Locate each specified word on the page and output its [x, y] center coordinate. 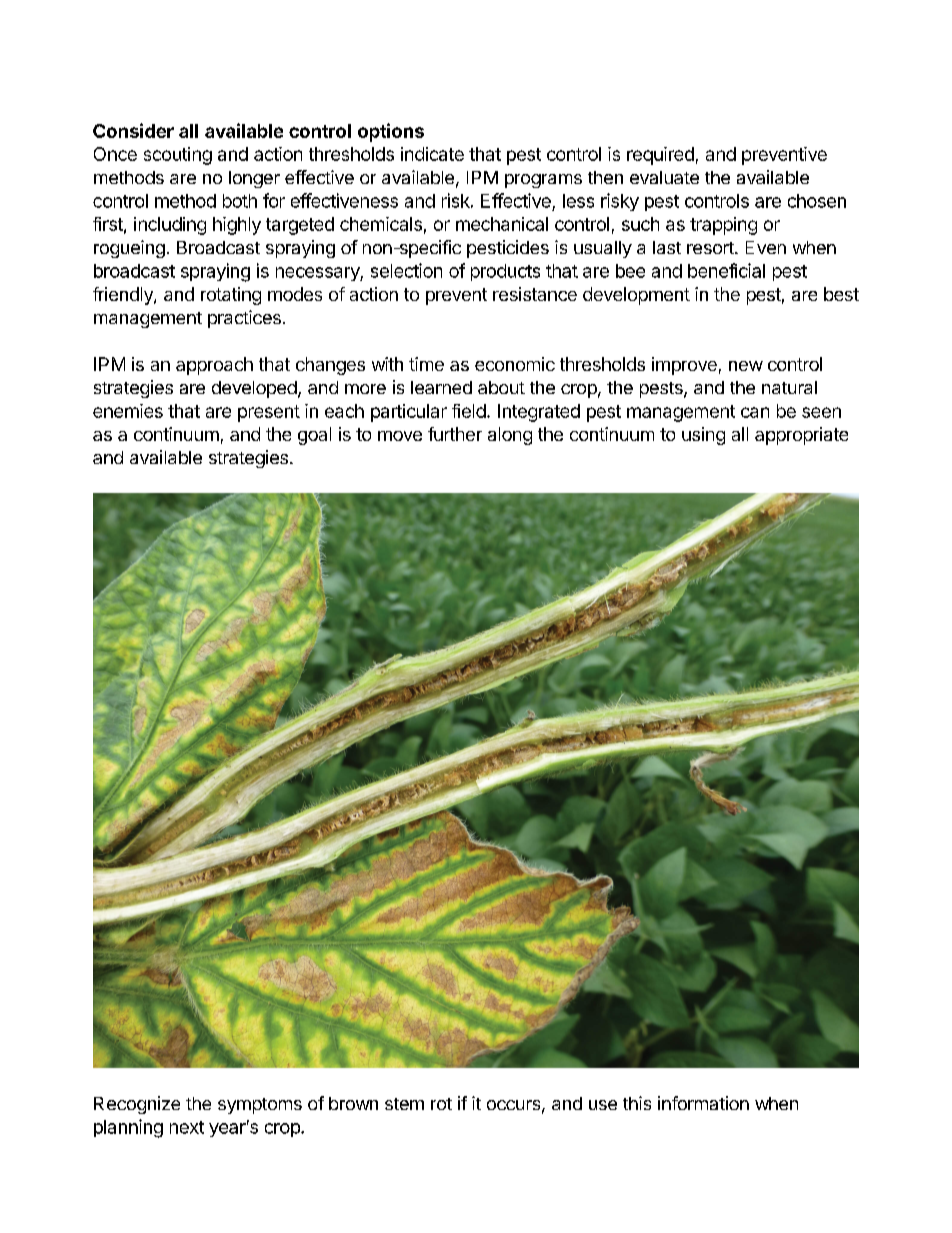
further [455, 434]
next [187, 1127]
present [269, 413]
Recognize [137, 1105]
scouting [178, 156]
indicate [432, 154]
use [603, 1105]
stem [404, 1104]
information [703, 1103]
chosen [817, 201]
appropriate [801, 436]
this [637, 1103]
